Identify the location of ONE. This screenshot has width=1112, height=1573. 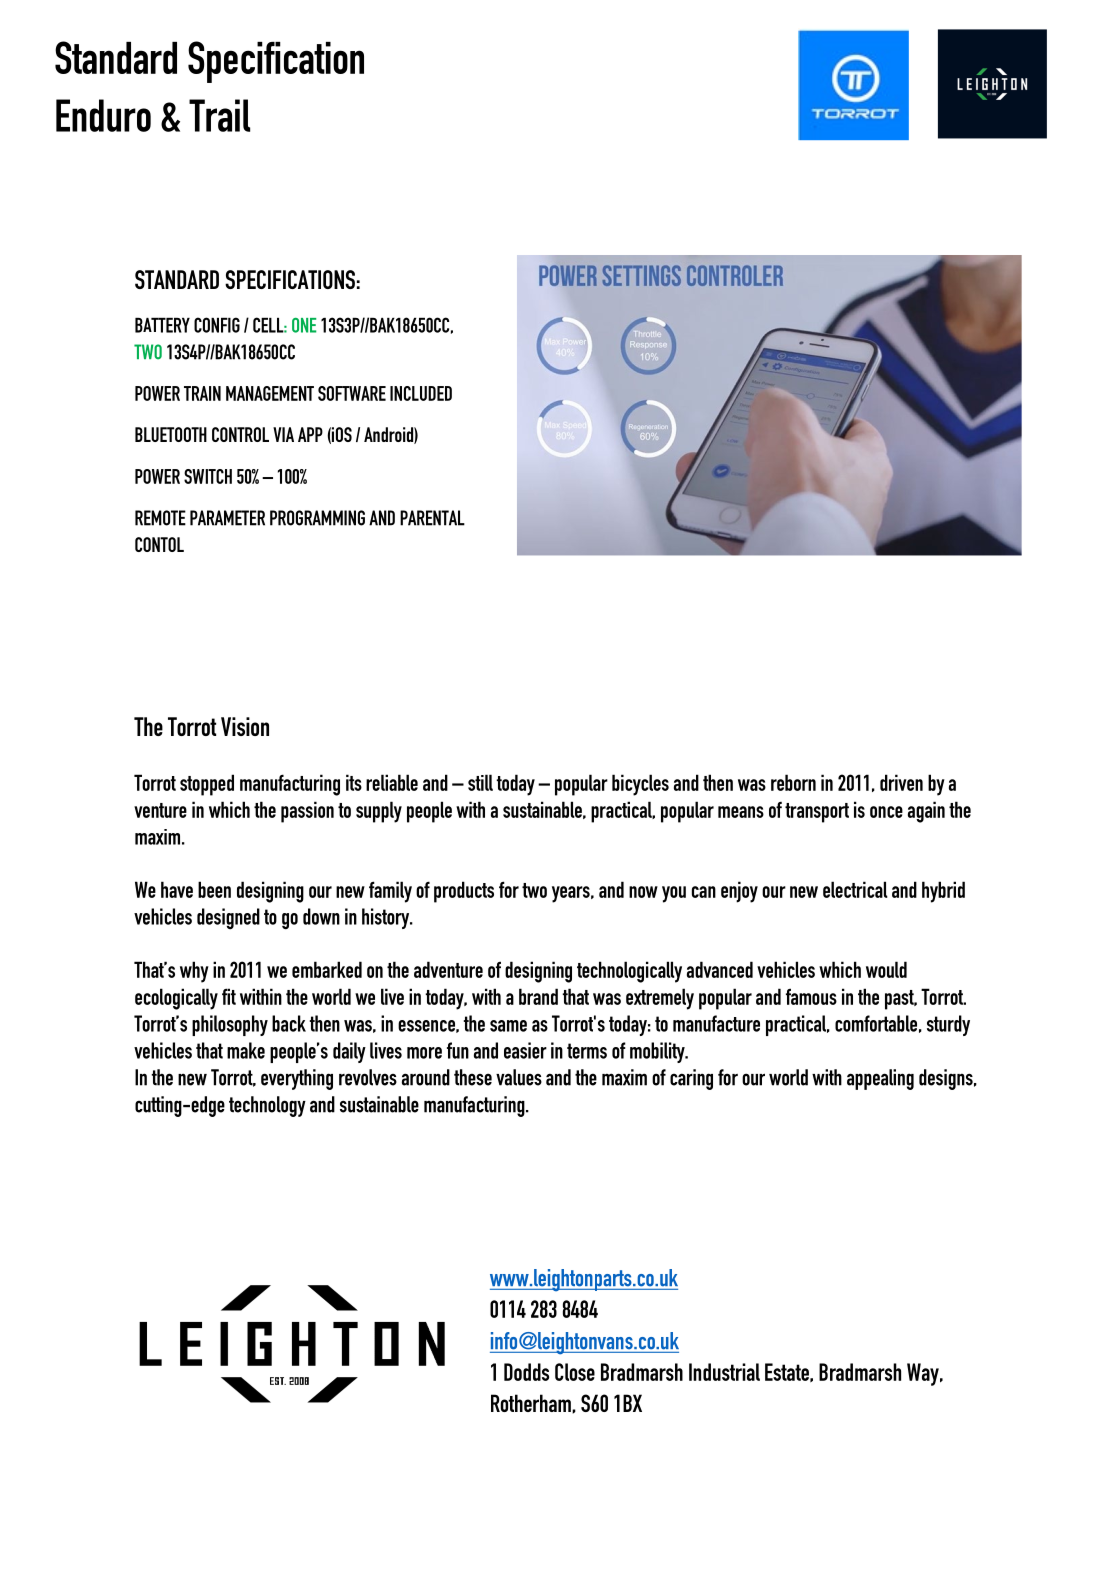
(304, 325).
